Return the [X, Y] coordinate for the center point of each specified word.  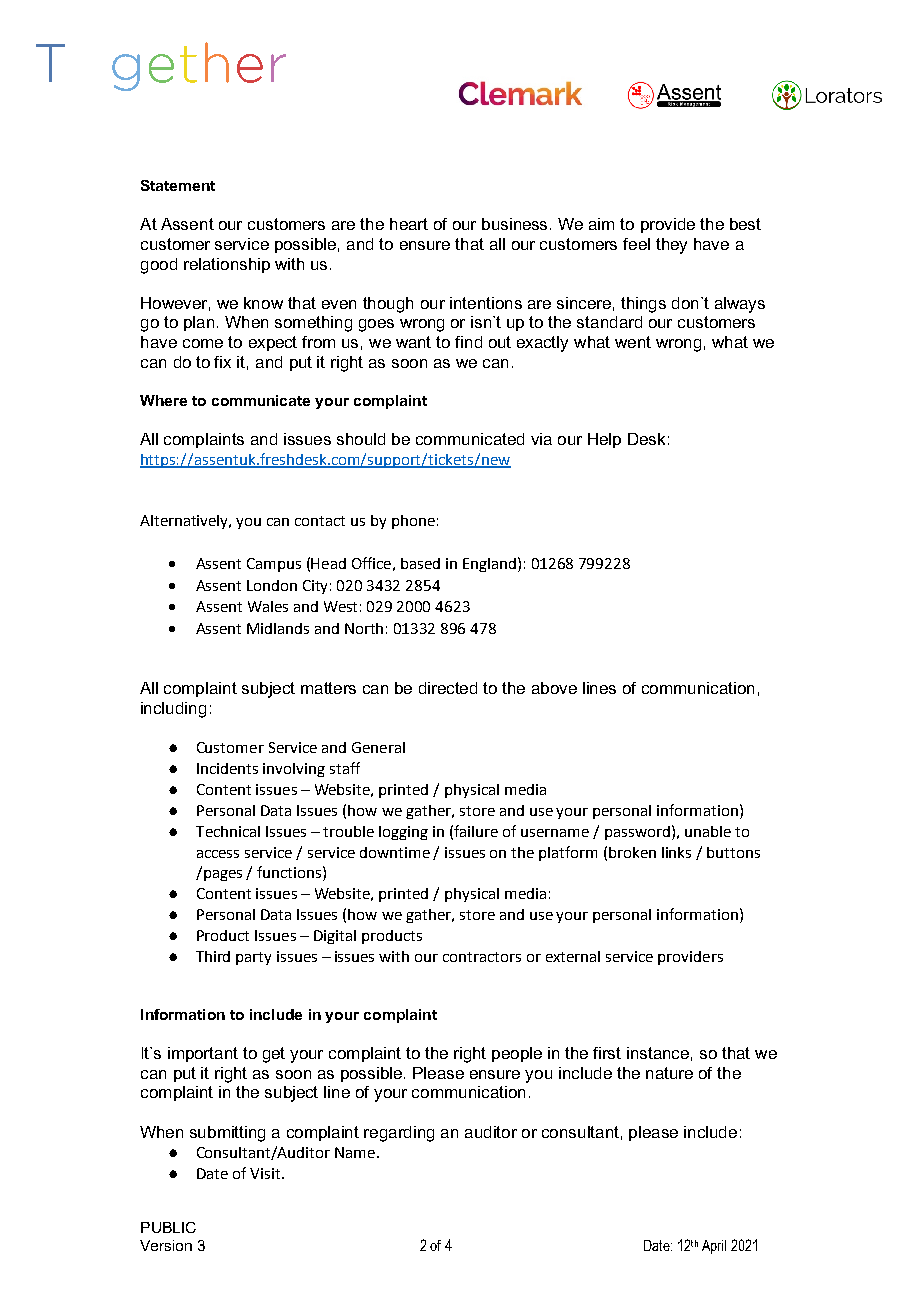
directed [448, 688]
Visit [266, 1173]
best [745, 224]
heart [409, 224]
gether [199, 66]
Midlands [278, 628]
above [554, 688]
